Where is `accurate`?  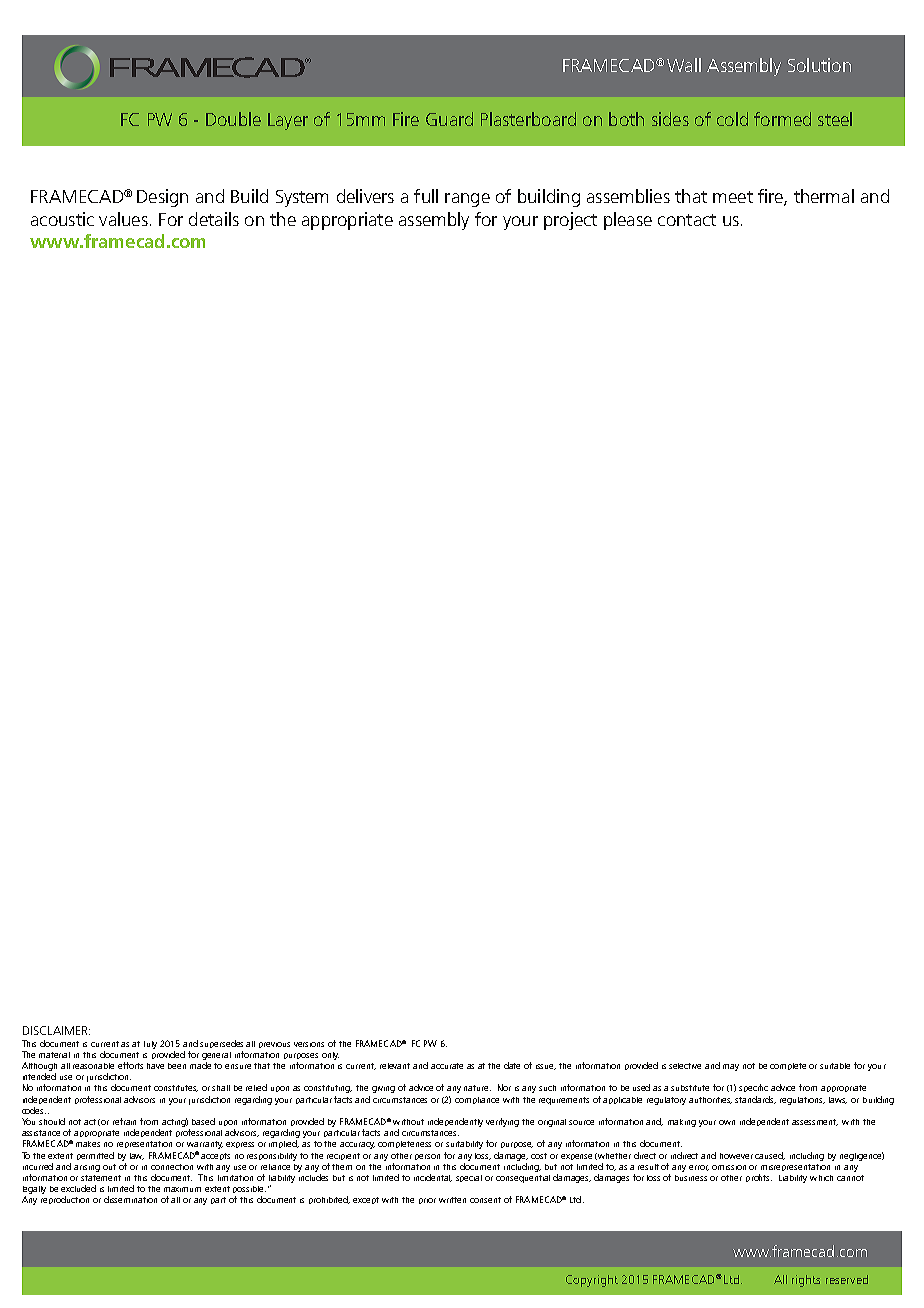
accurate is located at coordinates (447, 1066).
